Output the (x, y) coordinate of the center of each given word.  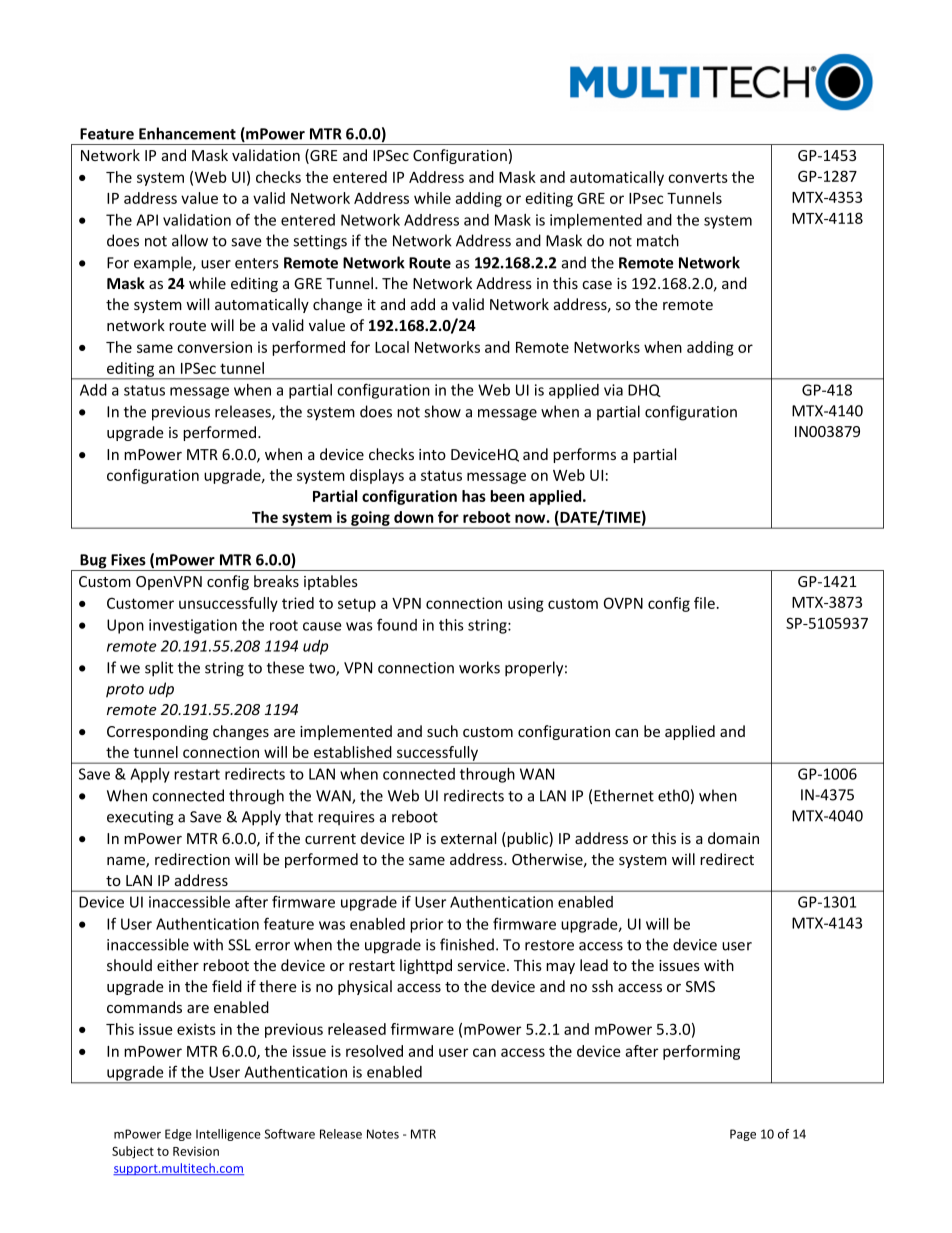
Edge (178, 1135)
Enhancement (187, 133)
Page (743, 1135)
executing (140, 818)
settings (320, 242)
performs (584, 455)
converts (698, 177)
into (432, 454)
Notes (383, 1134)
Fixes (128, 560)
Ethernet (624, 795)
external (468, 838)
